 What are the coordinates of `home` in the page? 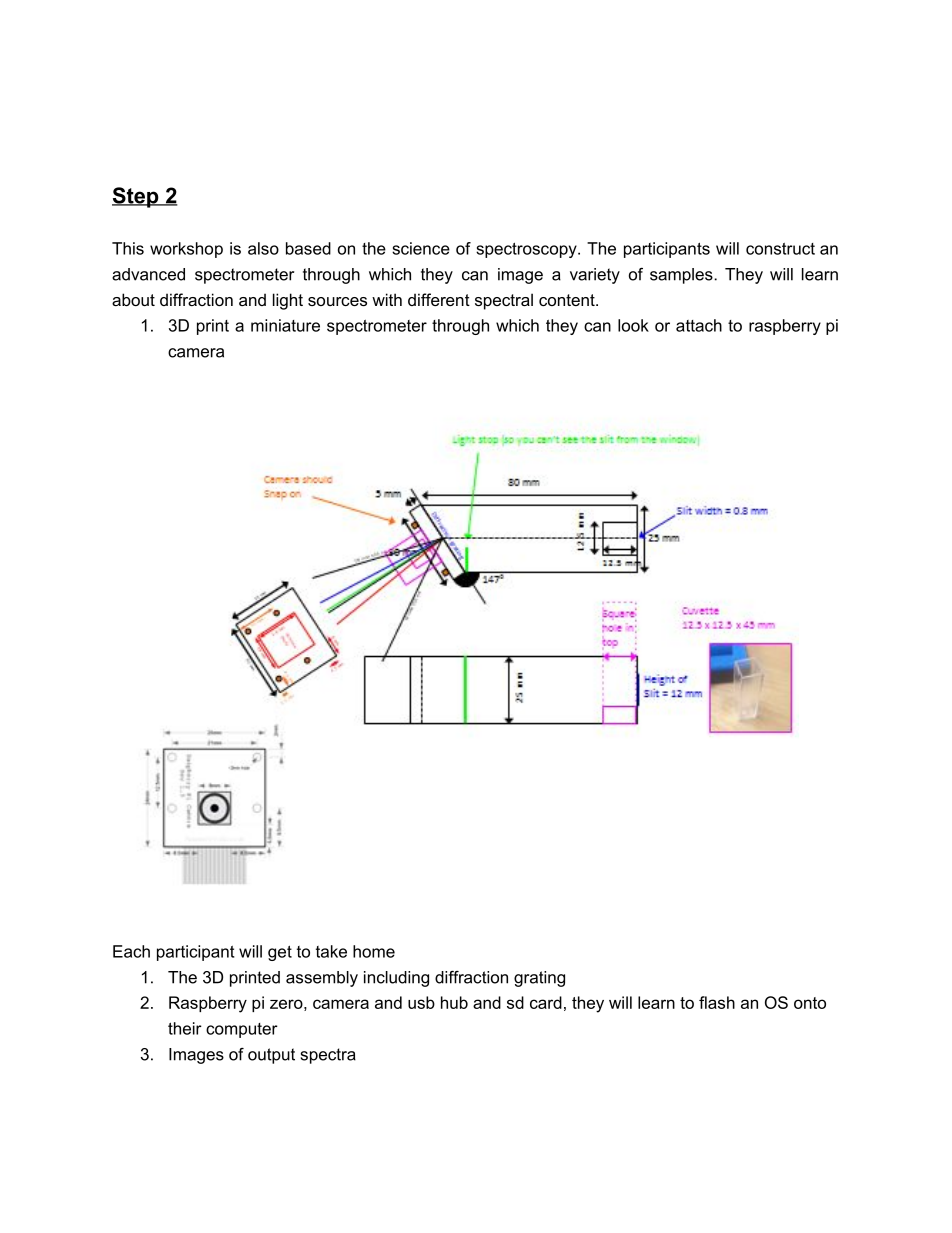 It's located at (374, 951).
